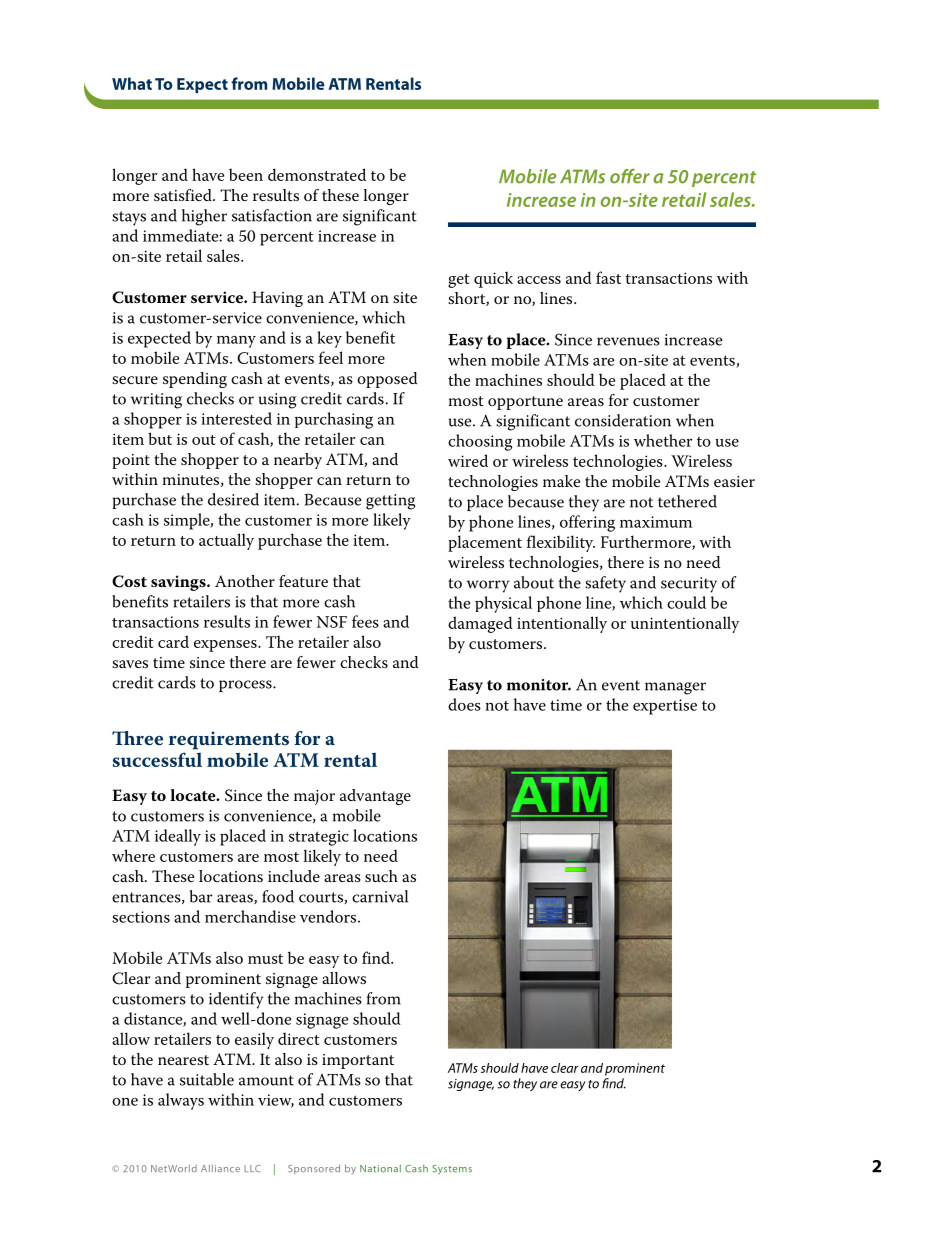 This image has width=952, height=1233. Describe the element at coordinates (608, 277) in the image. I see `fast` at that location.
